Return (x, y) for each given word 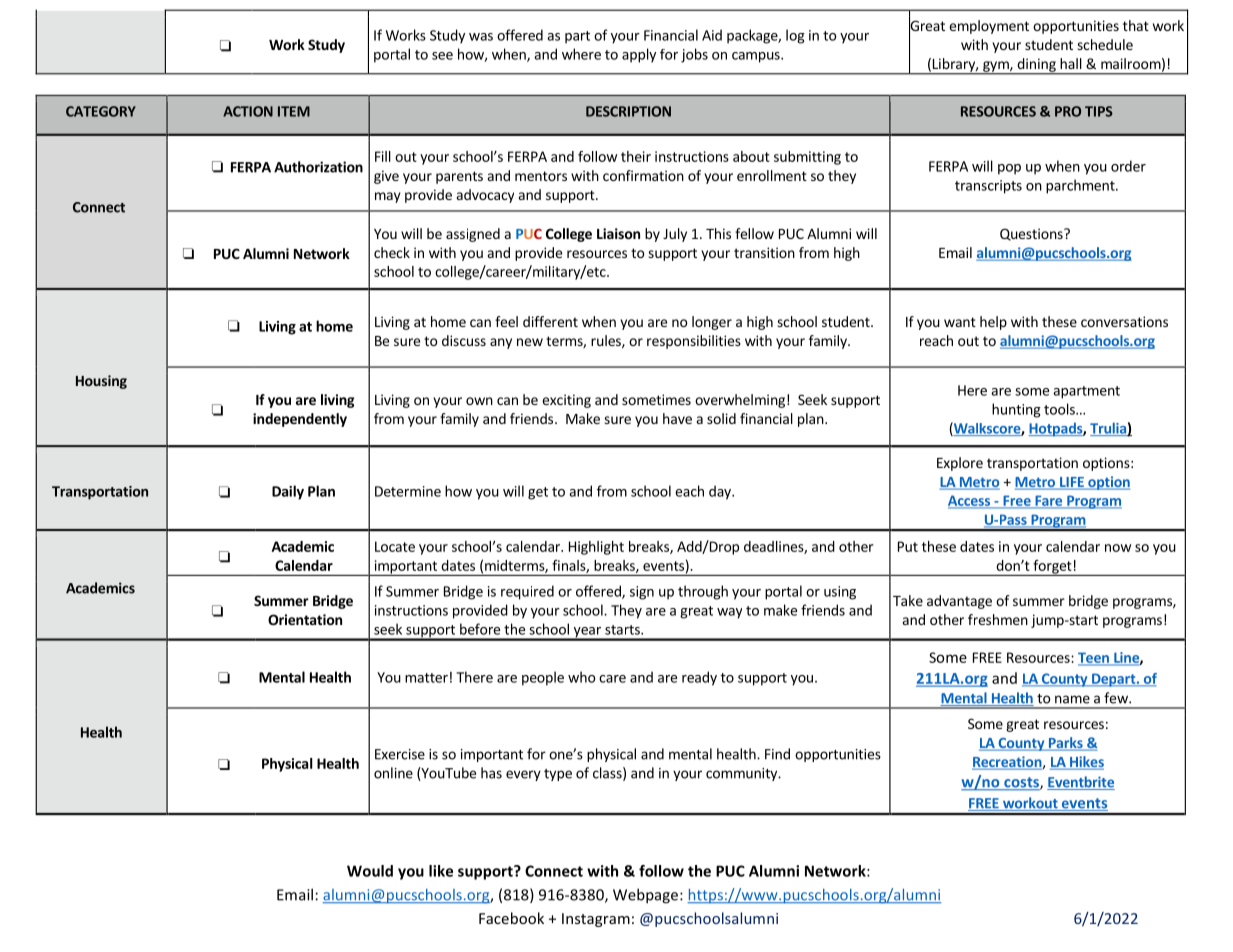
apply (639, 55)
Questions (1032, 234)
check (392, 252)
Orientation (305, 619)
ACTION (248, 111)
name (1072, 699)
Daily (288, 492)
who (582, 677)
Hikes (1086, 763)
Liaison (618, 233)
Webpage (647, 896)
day (721, 492)
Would (370, 871)
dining (1036, 66)
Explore (960, 464)
